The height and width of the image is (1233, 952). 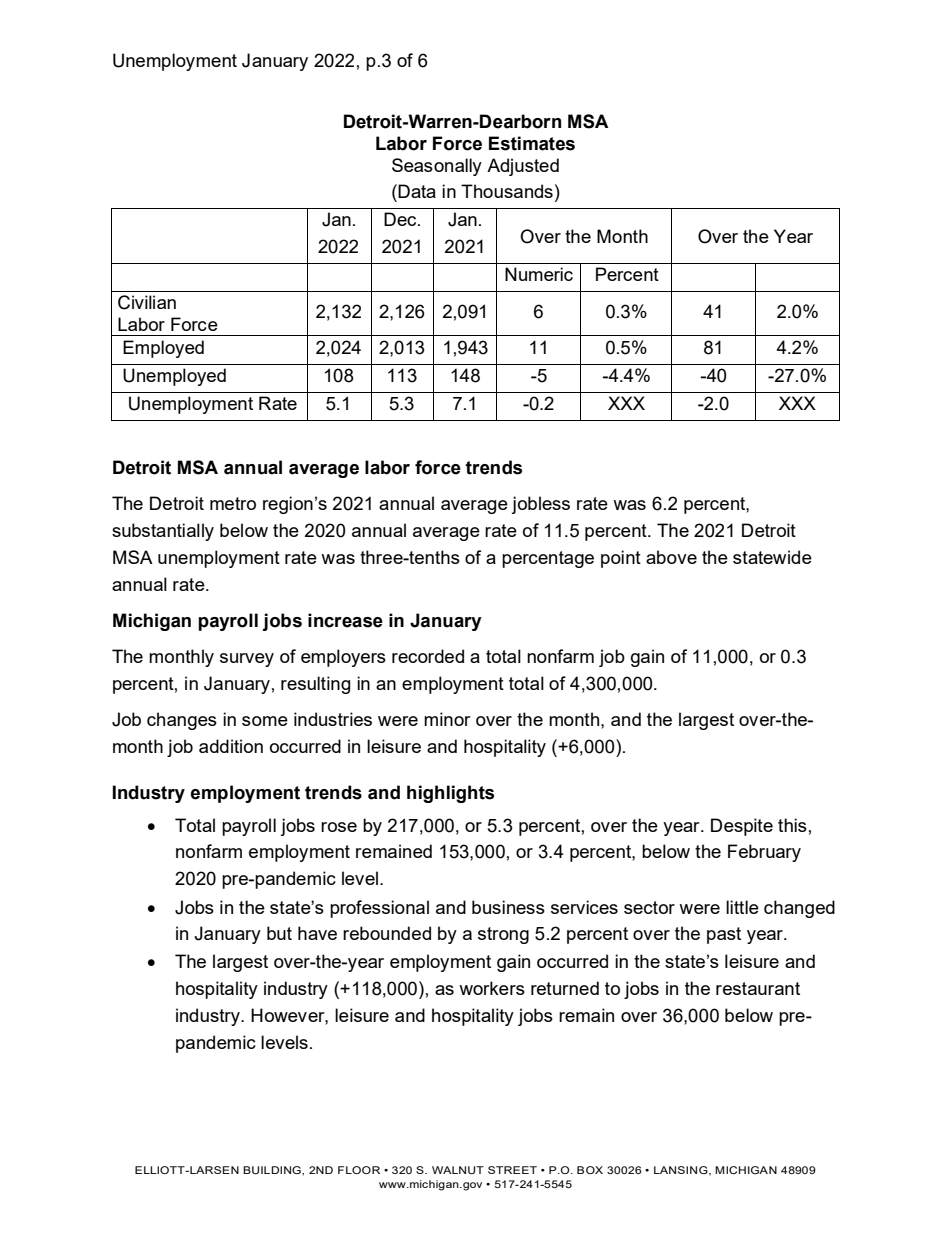 What do you see at coordinates (447, 719) in the image?
I see `minor` at bounding box center [447, 719].
